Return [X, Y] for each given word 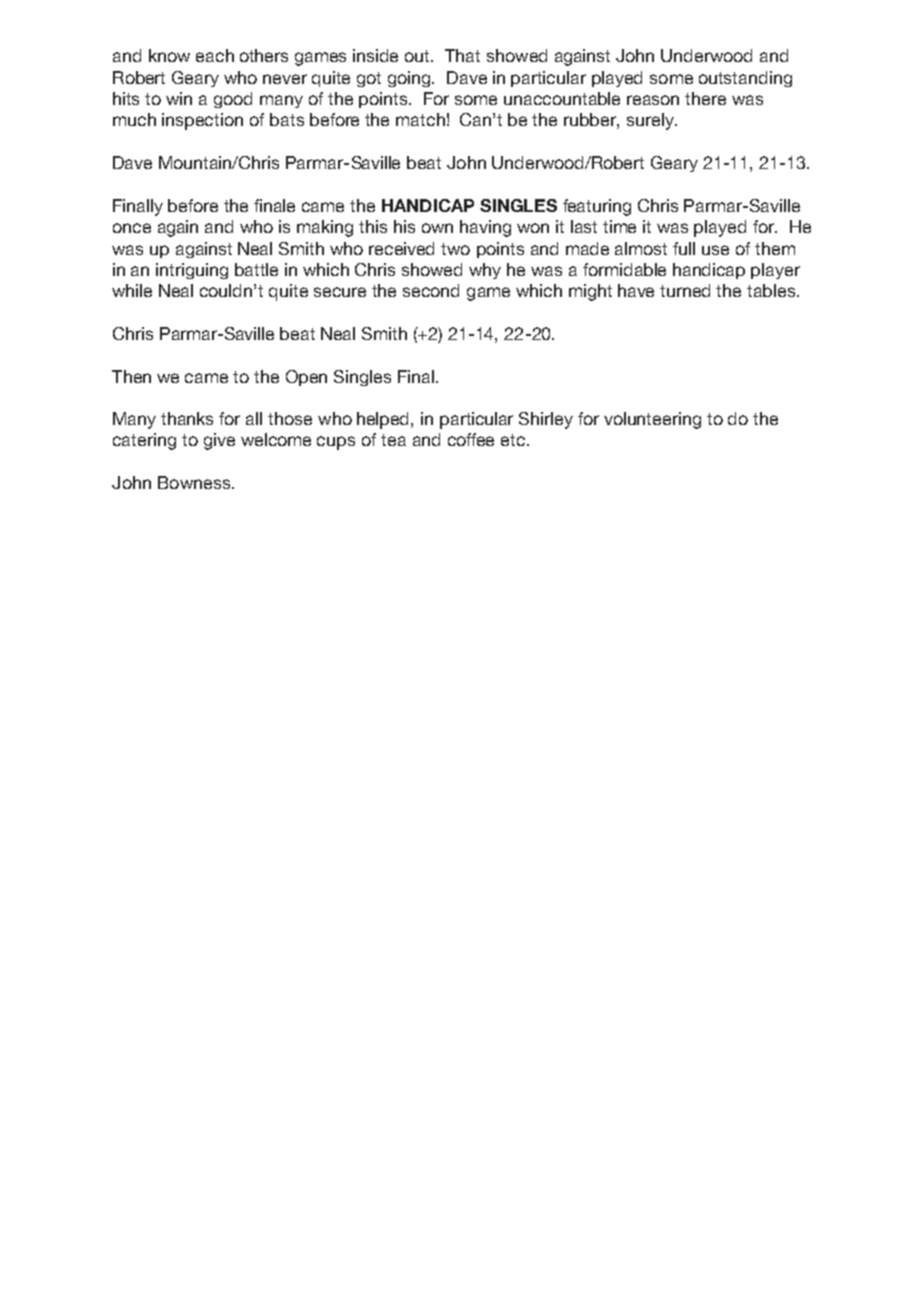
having [485, 228]
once [132, 228]
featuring [597, 207]
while [132, 290]
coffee [471, 439]
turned [685, 290]
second [431, 290]
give [219, 441]
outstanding [745, 79]
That [462, 55]
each [215, 55]
